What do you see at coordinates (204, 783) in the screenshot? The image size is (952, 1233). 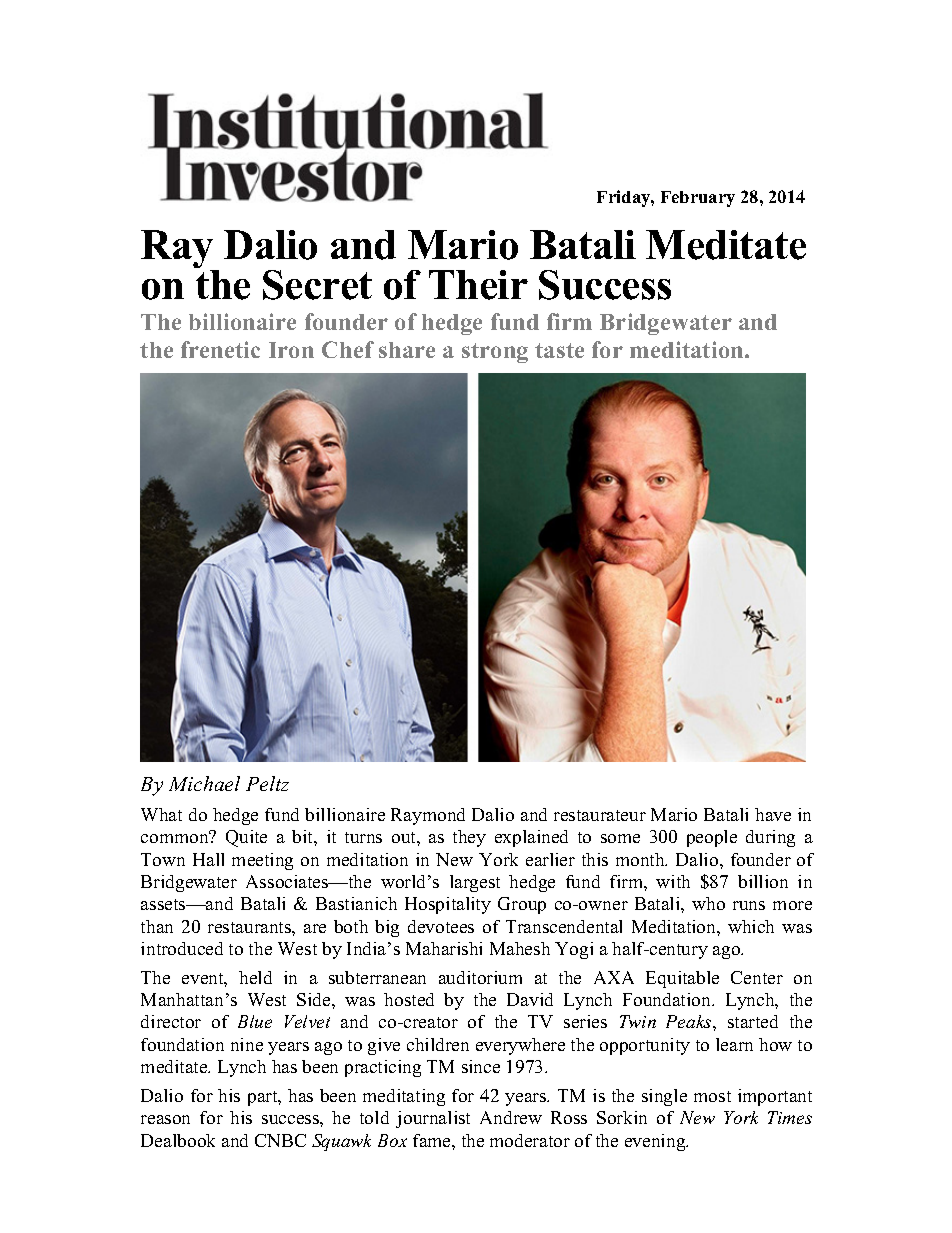 I see `Michael` at bounding box center [204, 783].
